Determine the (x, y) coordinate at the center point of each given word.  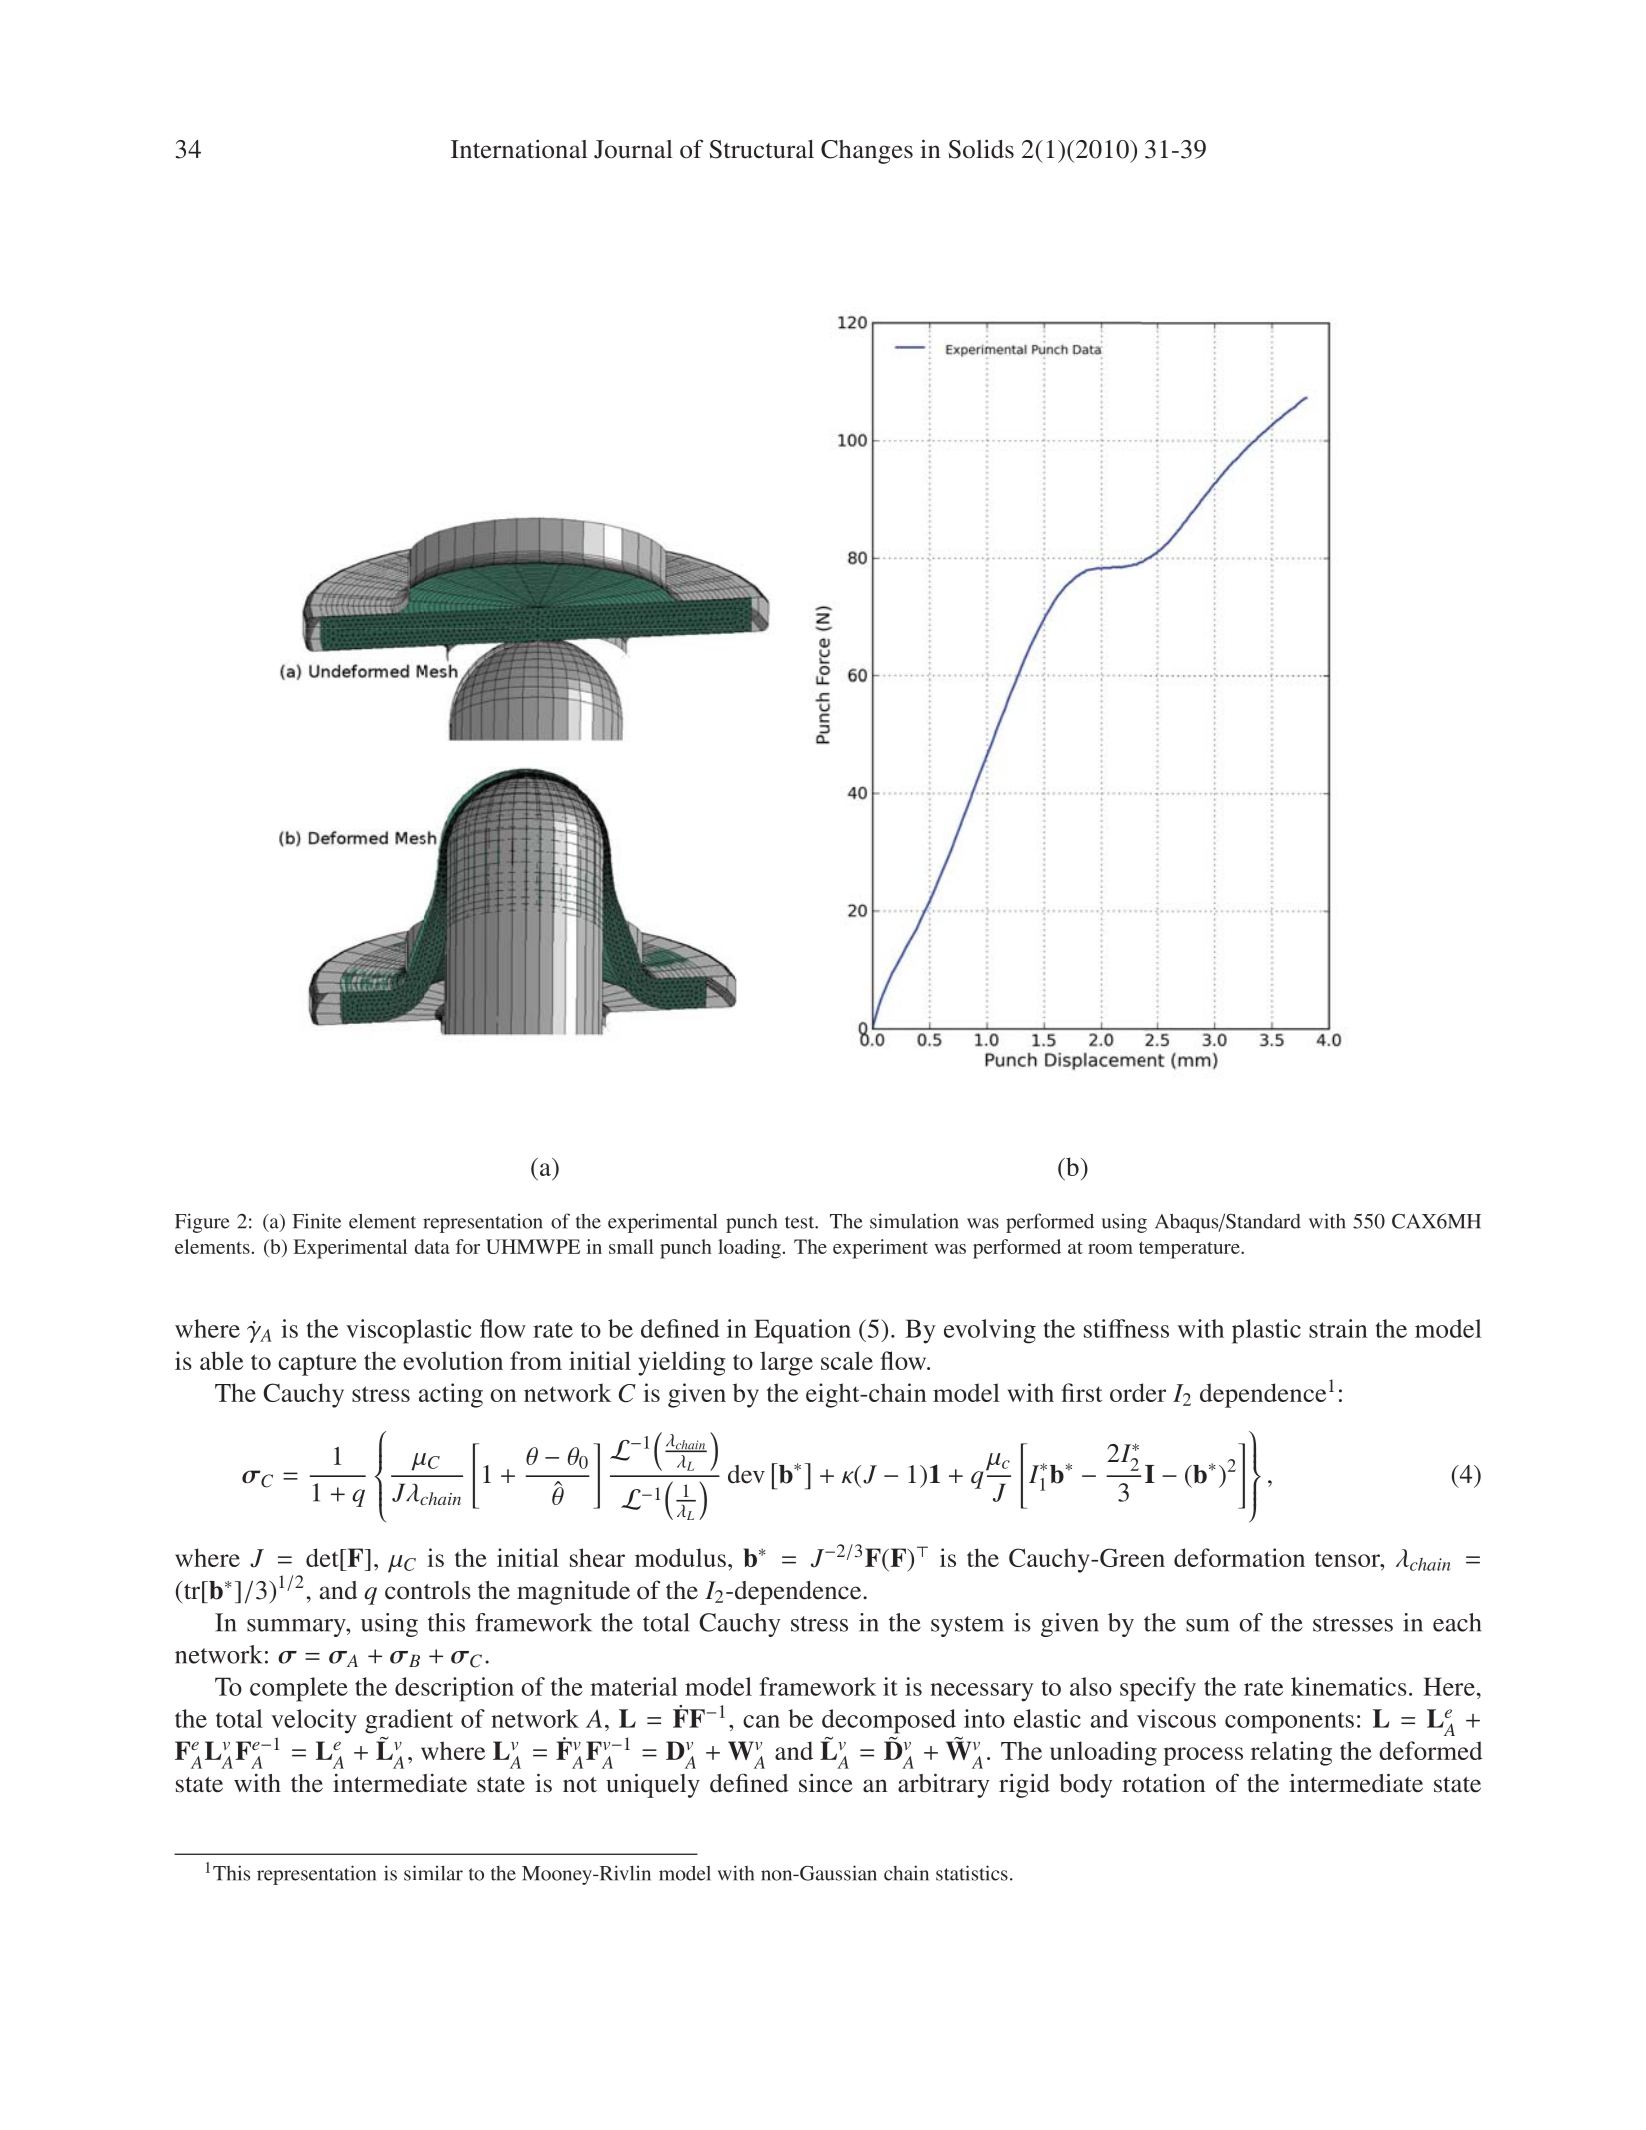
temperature (1190, 1250)
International (519, 149)
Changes (867, 152)
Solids (981, 149)
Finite (317, 1221)
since (826, 1783)
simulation (914, 1221)
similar (433, 1873)
